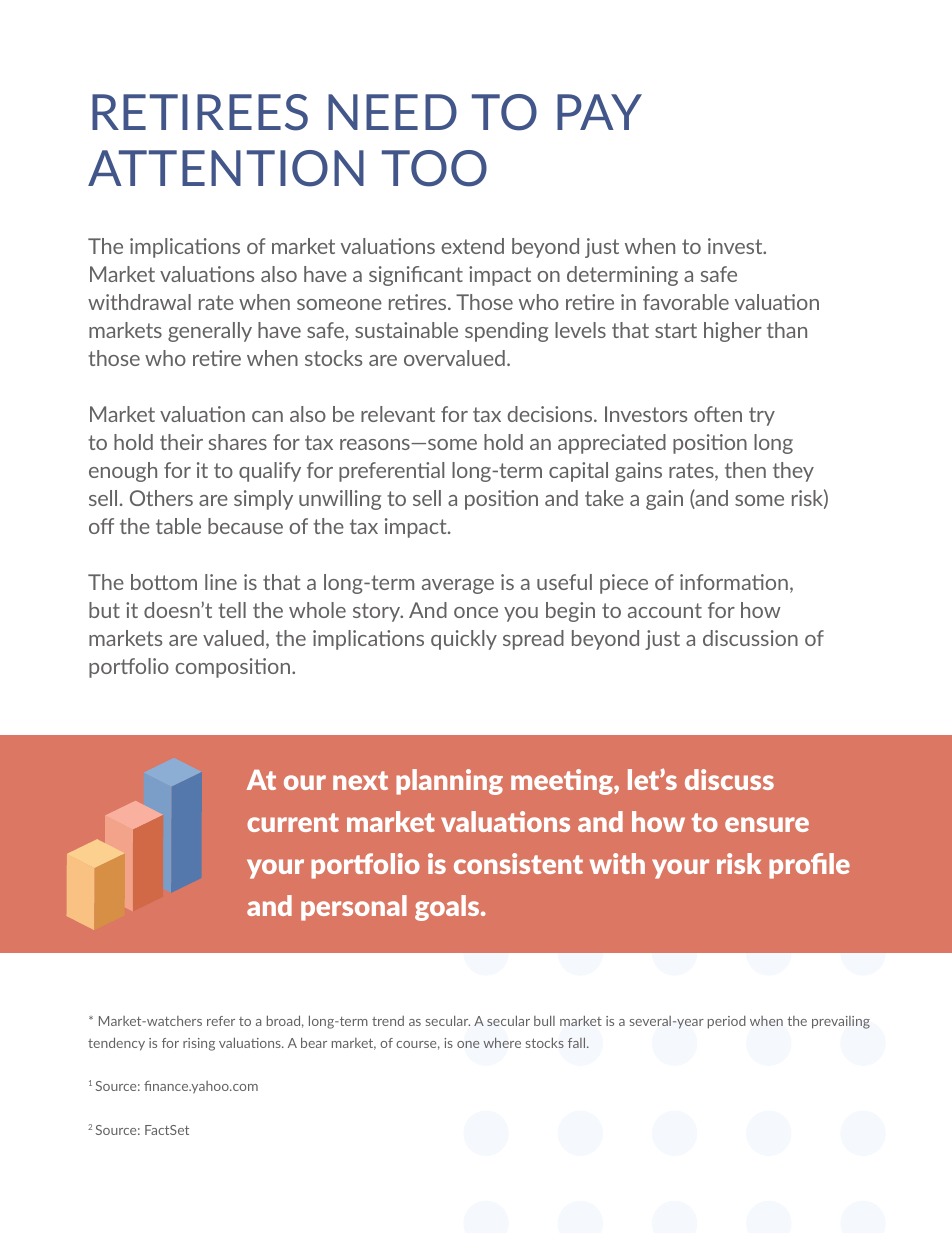 The width and height of the screenshot is (952, 1233). Describe the element at coordinates (458, 586) in the screenshot. I see `average` at that location.
